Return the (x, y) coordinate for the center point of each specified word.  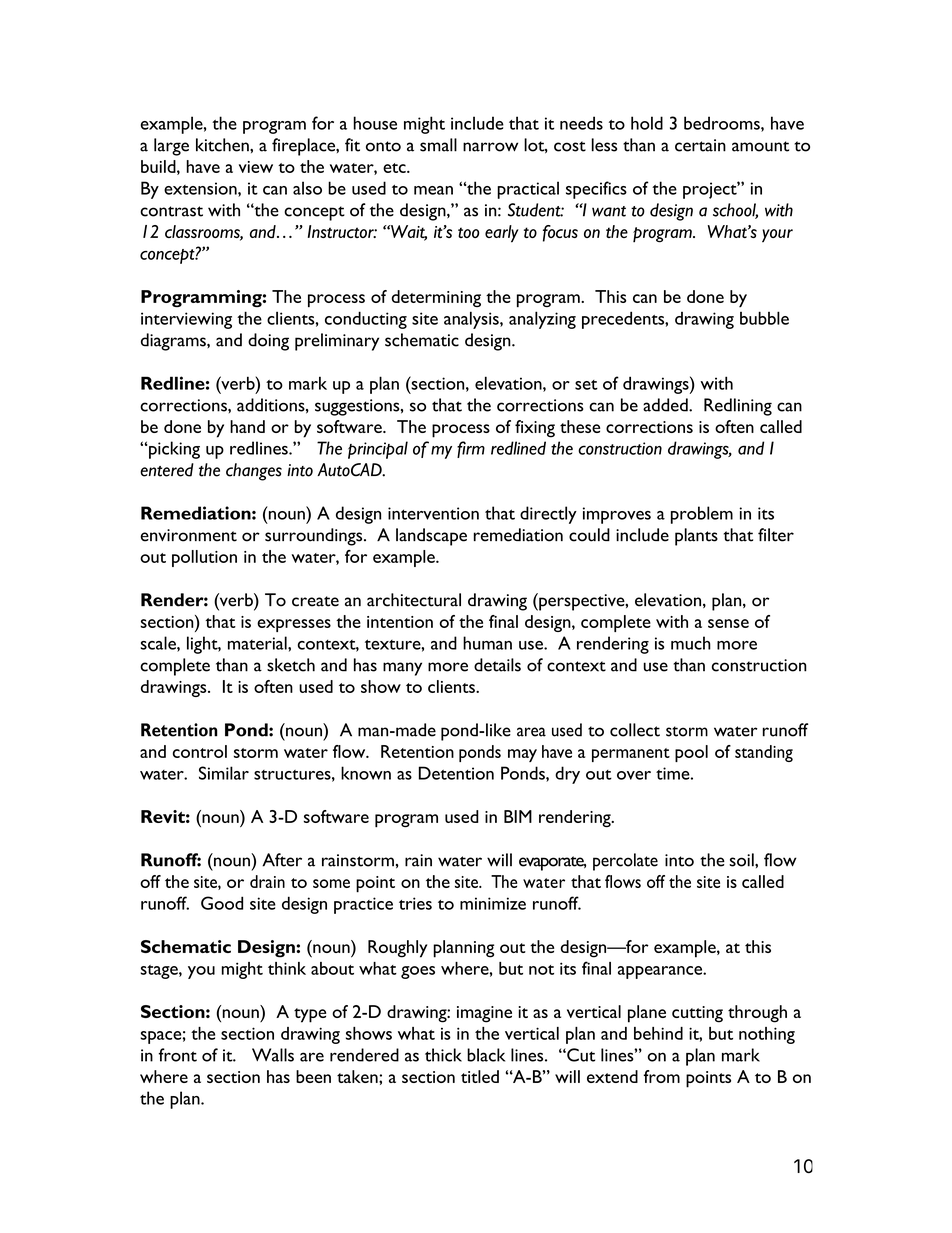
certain (700, 145)
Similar (224, 773)
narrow (490, 147)
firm (471, 449)
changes (254, 472)
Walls (273, 1055)
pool (691, 753)
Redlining (738, 407)
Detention (456, 773)
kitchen (223, 145)
